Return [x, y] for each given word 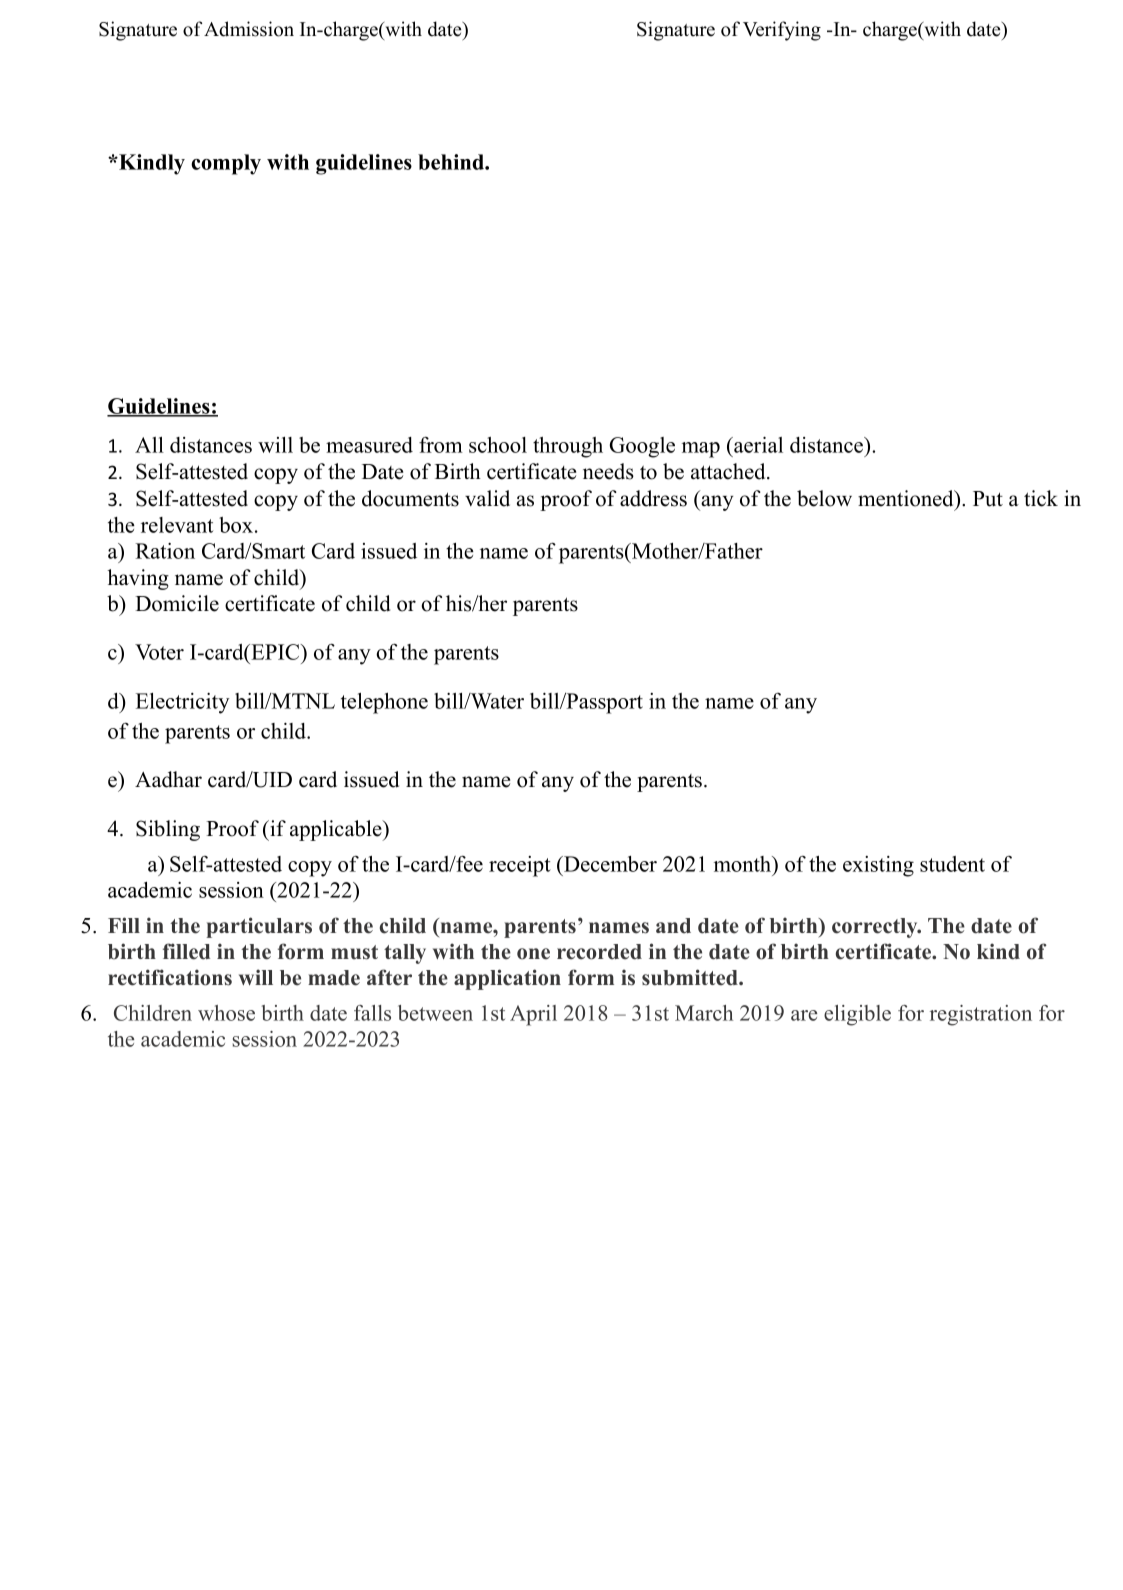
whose [226, 1013]
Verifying [782, 31]
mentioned [907, 498]
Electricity [183, 703]
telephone [384, 703]
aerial [757, 445]
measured [369, 445]
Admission [249, 29]
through [568, 447]
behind [452, 162]
